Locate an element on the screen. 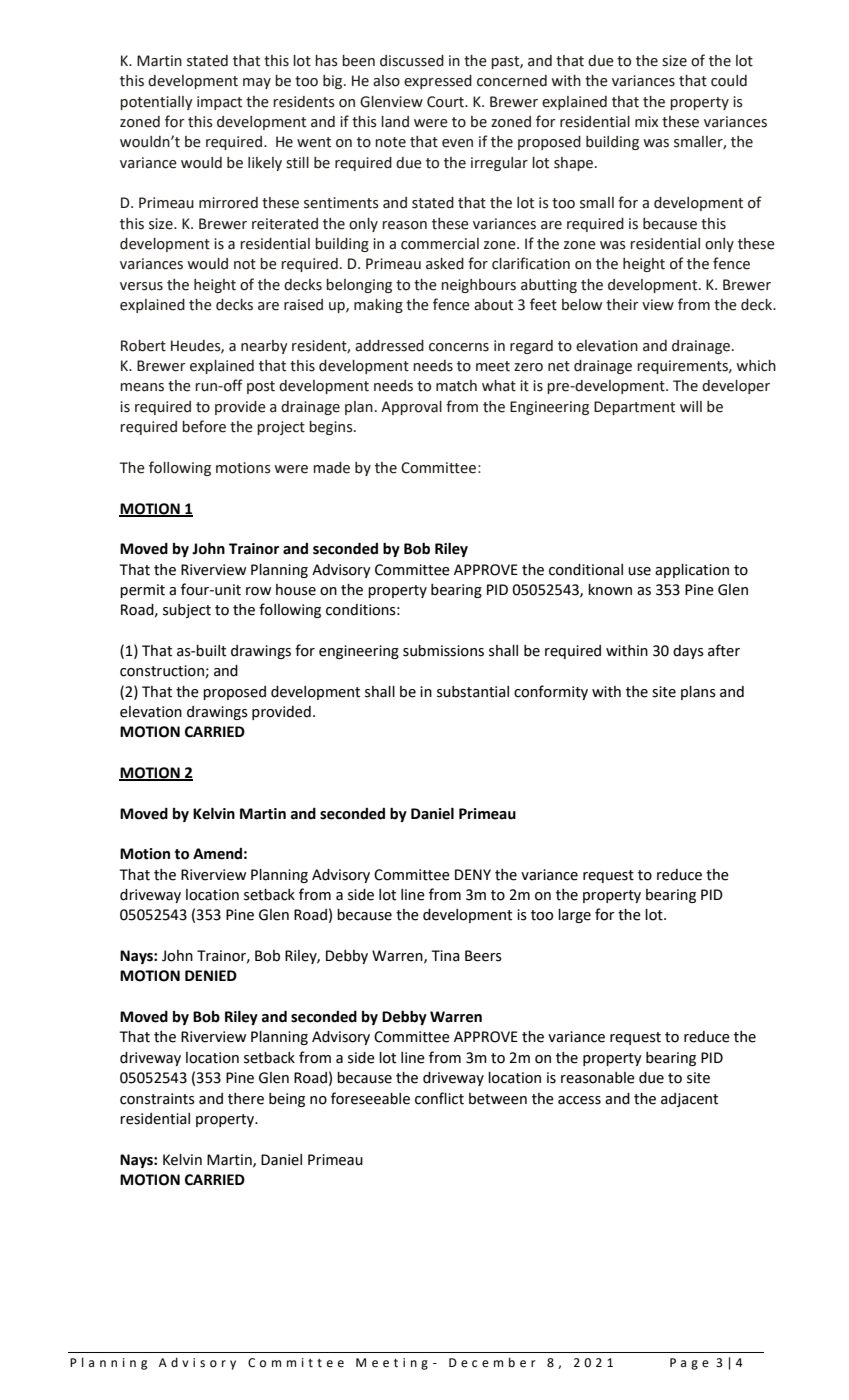 The width and height of the screenshot is (849, 1400). their is located at coordinates (622, 305).
